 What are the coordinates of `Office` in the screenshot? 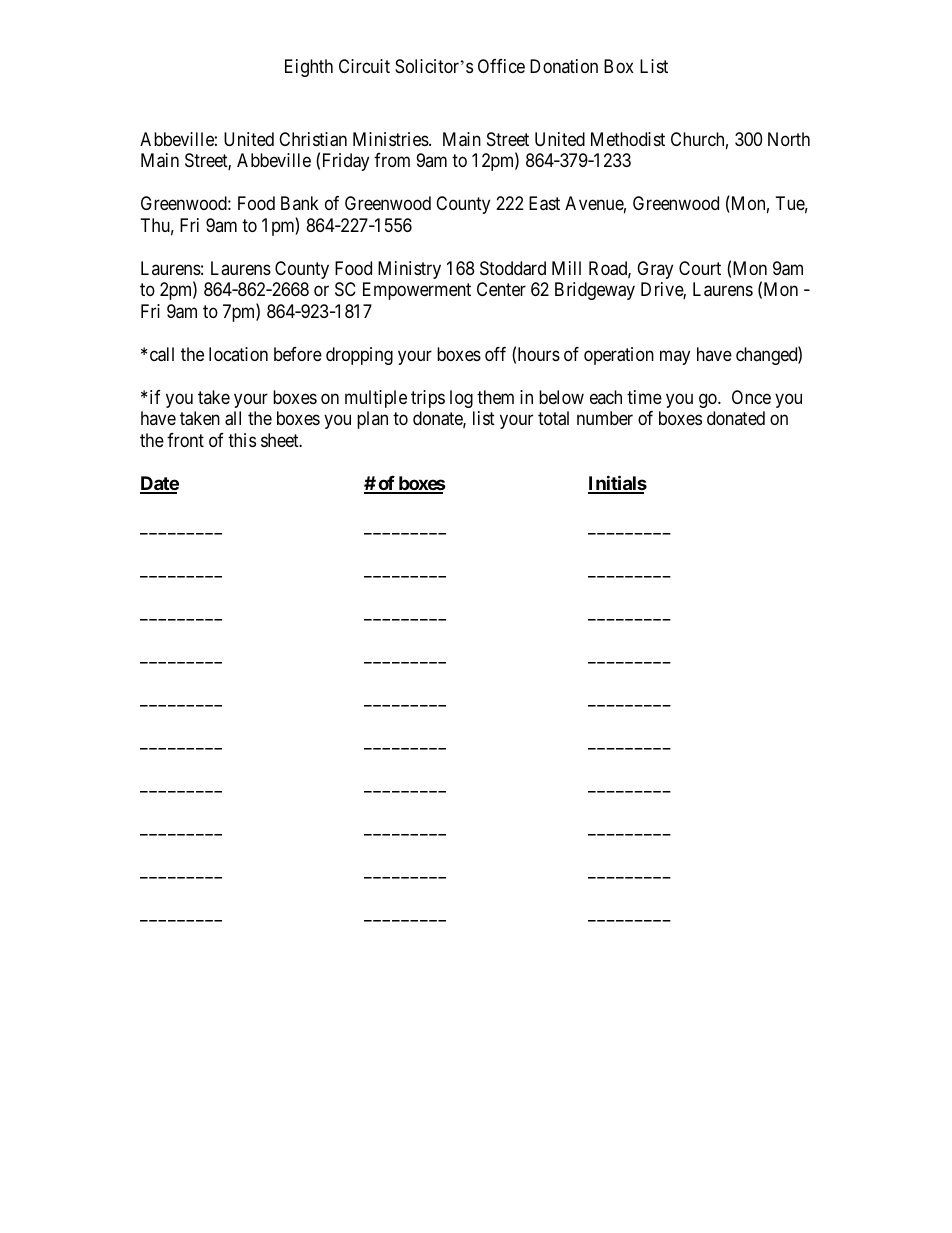 It's located at (501, 66).
